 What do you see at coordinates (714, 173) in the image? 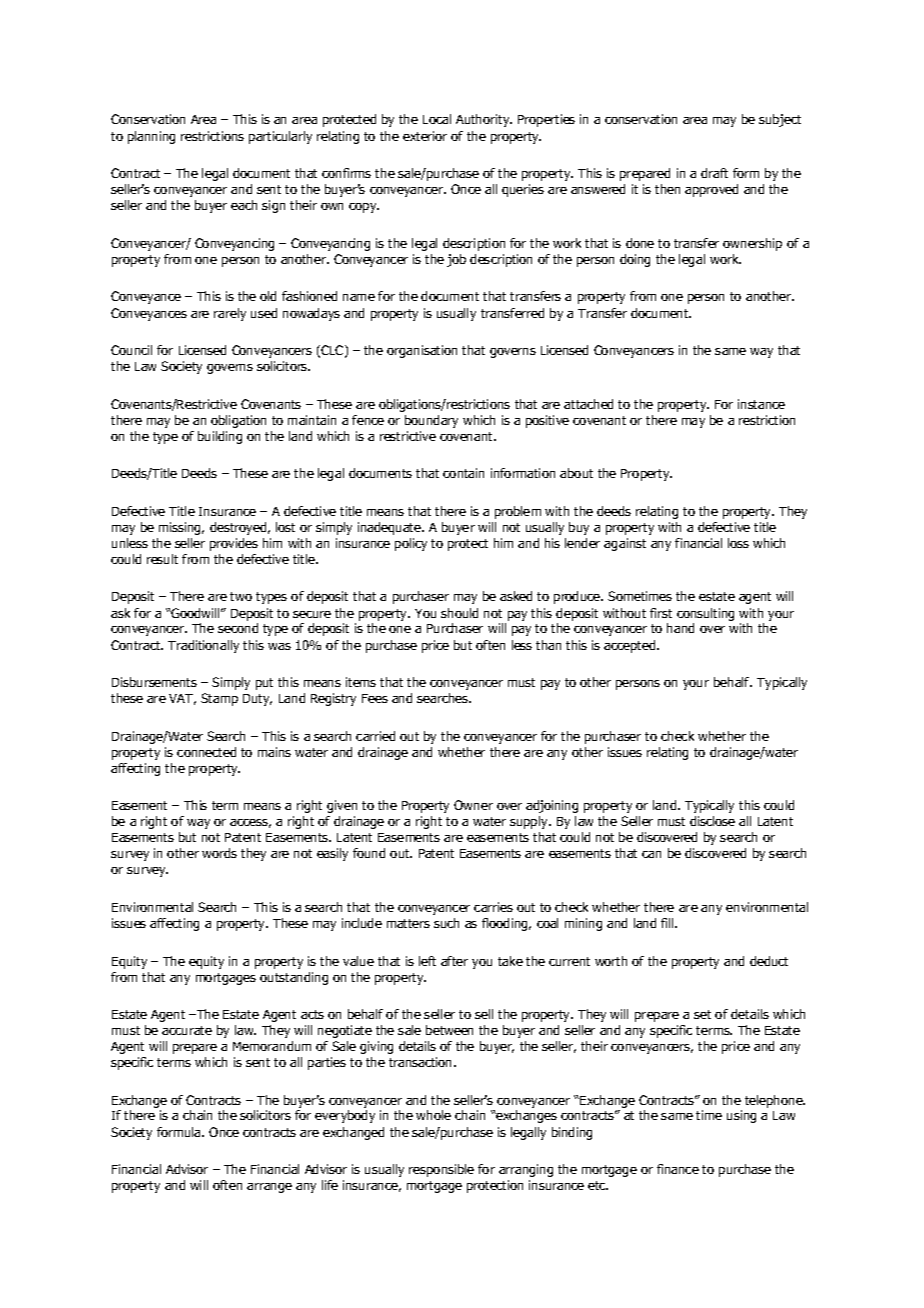
I see `draft` at bounding box center [714, 173].
